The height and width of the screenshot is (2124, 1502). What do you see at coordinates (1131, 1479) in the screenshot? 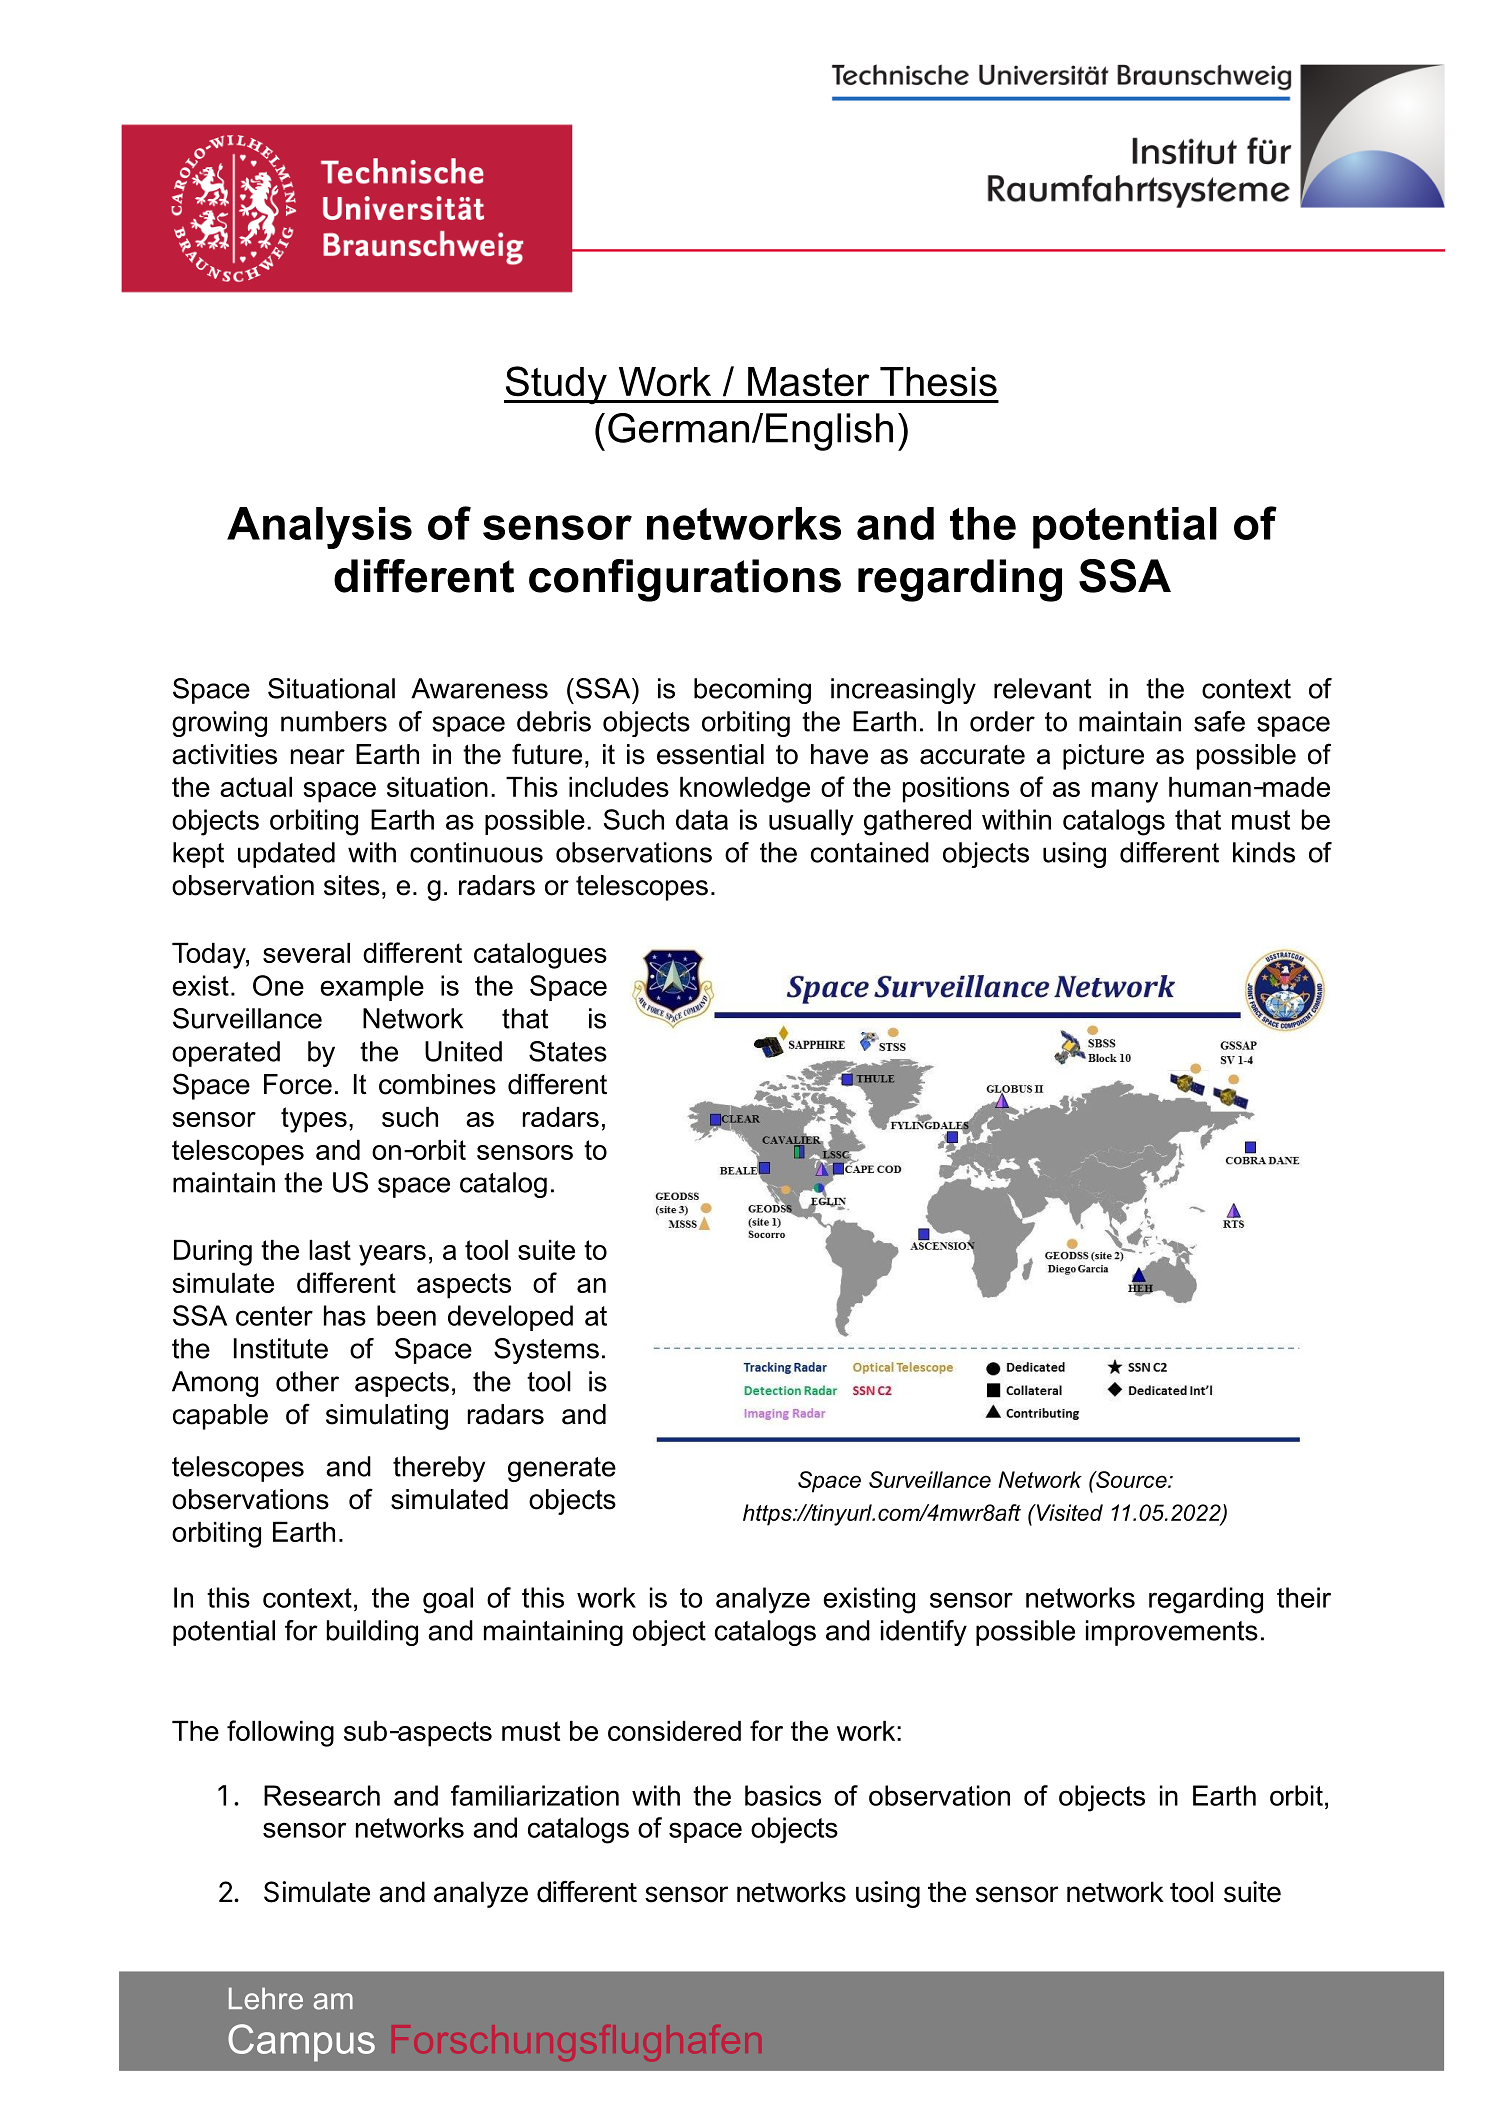
I see `Source` at bounding box center [1131, 1479].
